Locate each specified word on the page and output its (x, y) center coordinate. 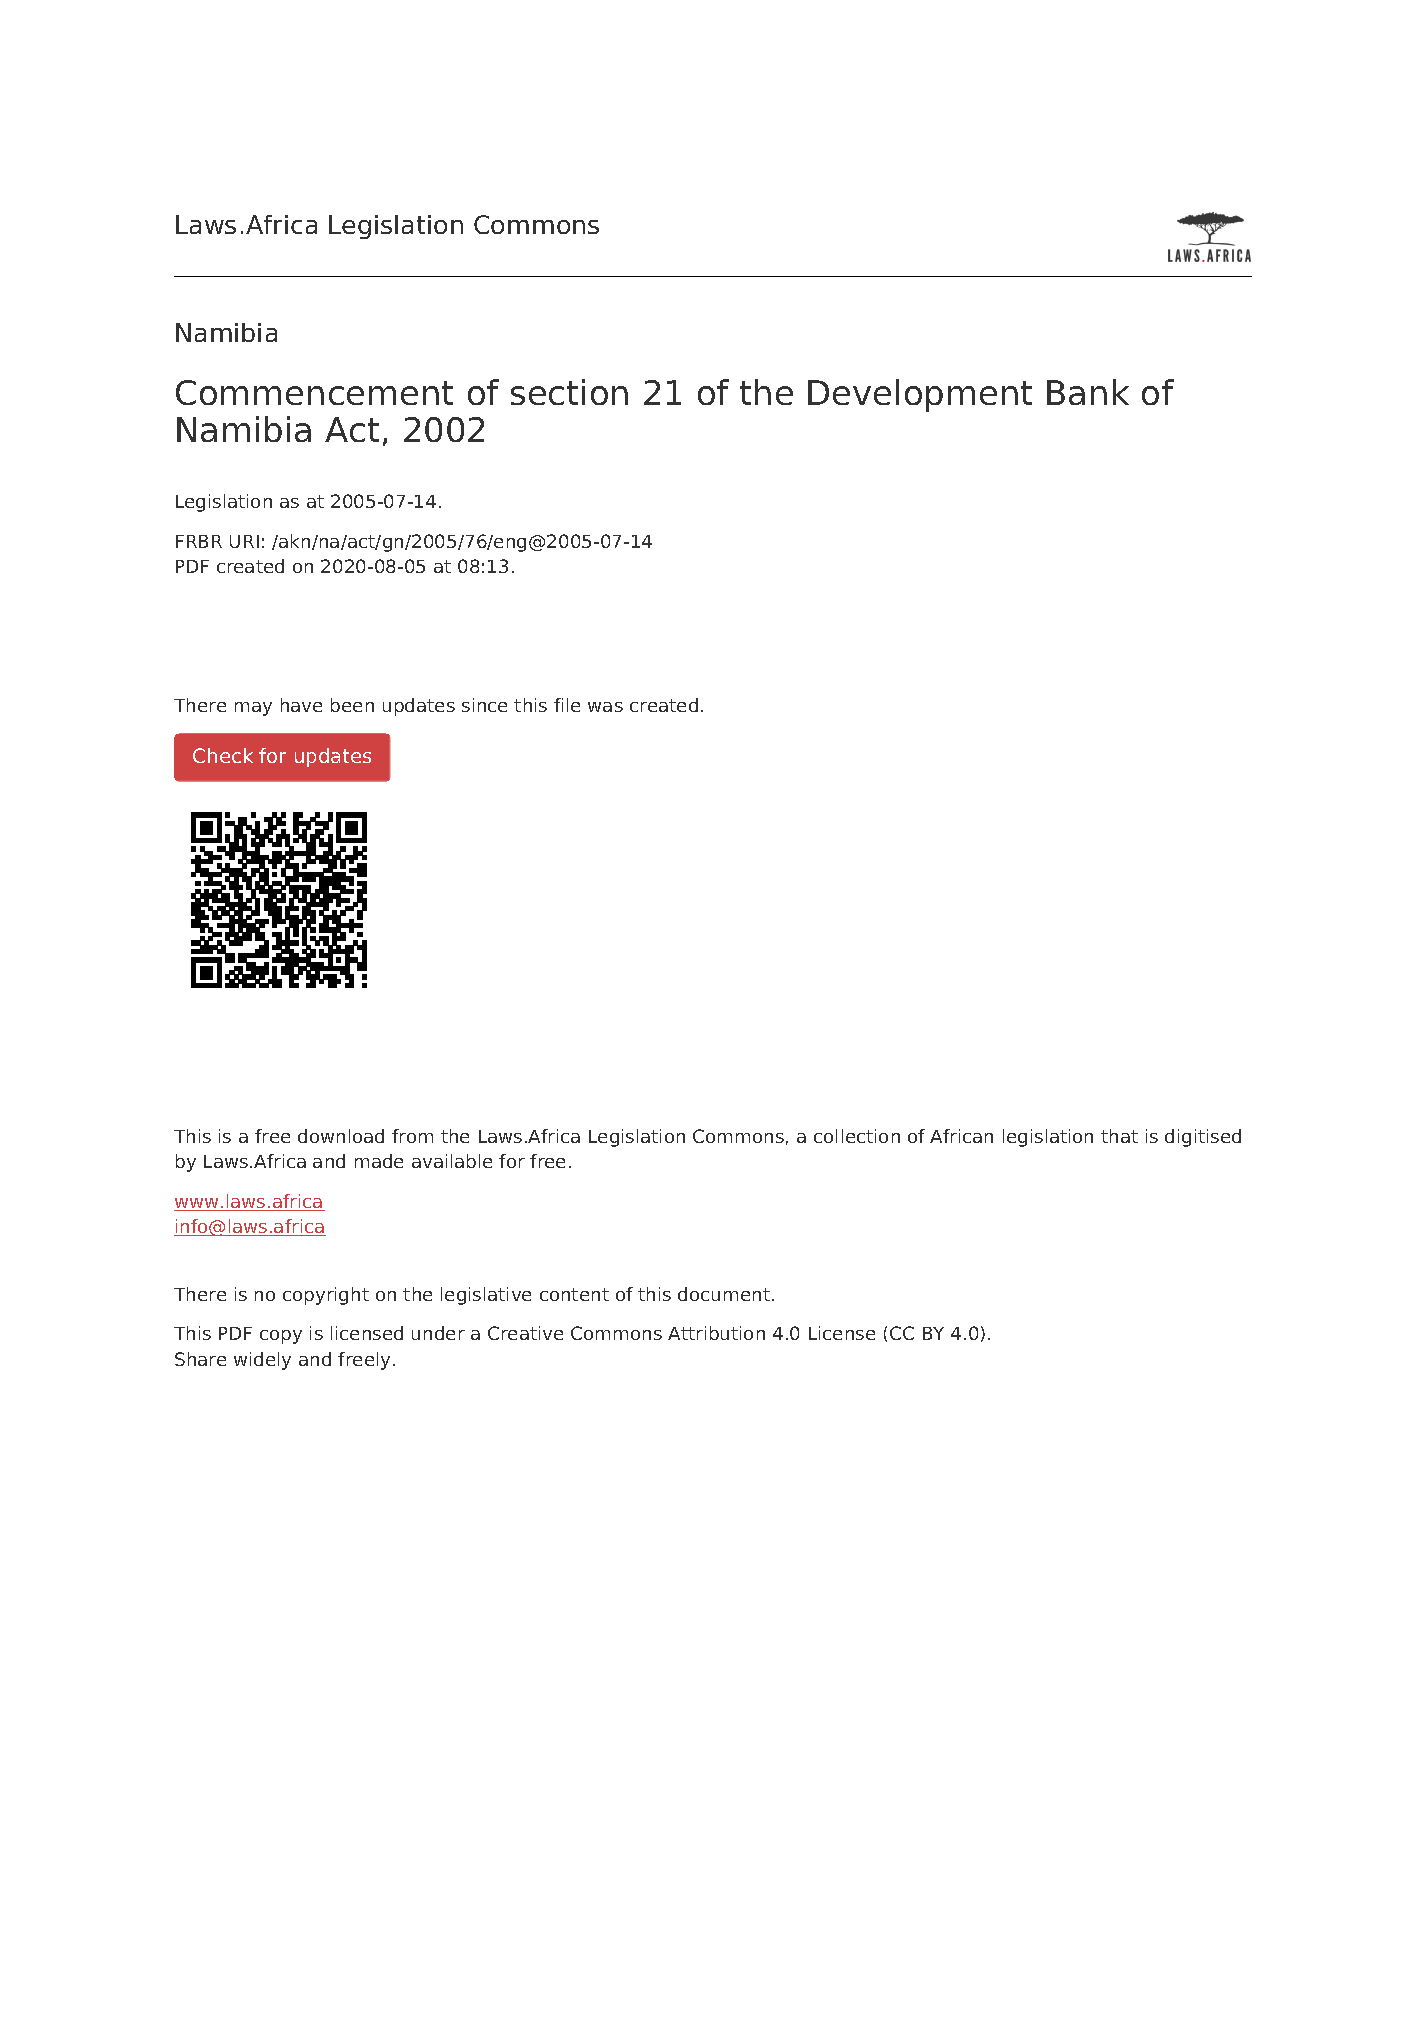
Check (223, 755)
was (605, 707)
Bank (1088, 392)
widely (262, 1361)
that (1119, 1136)
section (569, 392)
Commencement (314, 392)
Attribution (716, 1333)
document (724, 1294)
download (341, 1136)
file (567, 705)
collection (857, 1136)
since (484, 705)
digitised (1203, 1138)
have (301, 705)
